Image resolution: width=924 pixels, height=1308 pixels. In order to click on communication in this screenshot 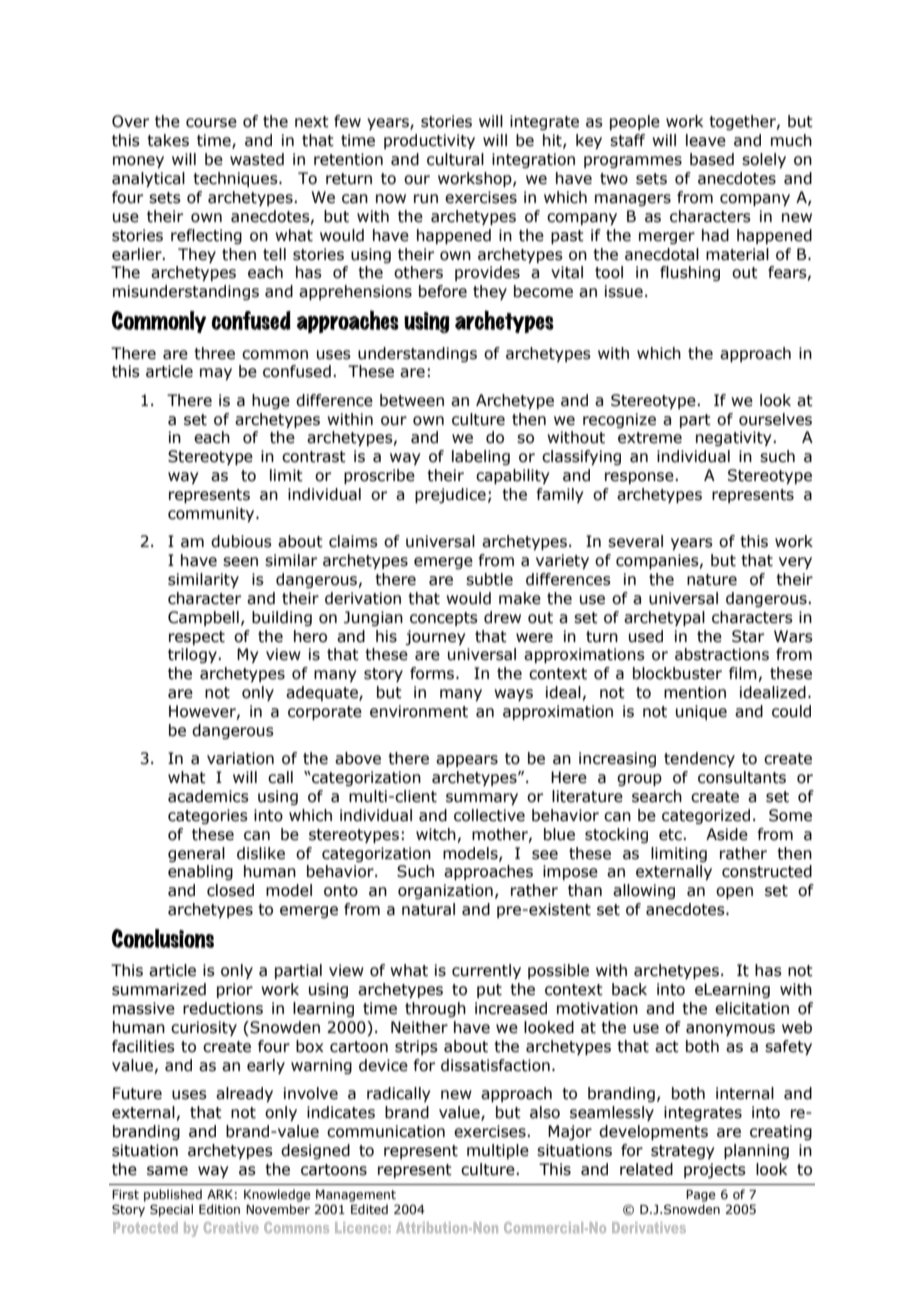, I will do `click(386, 1131)`.
